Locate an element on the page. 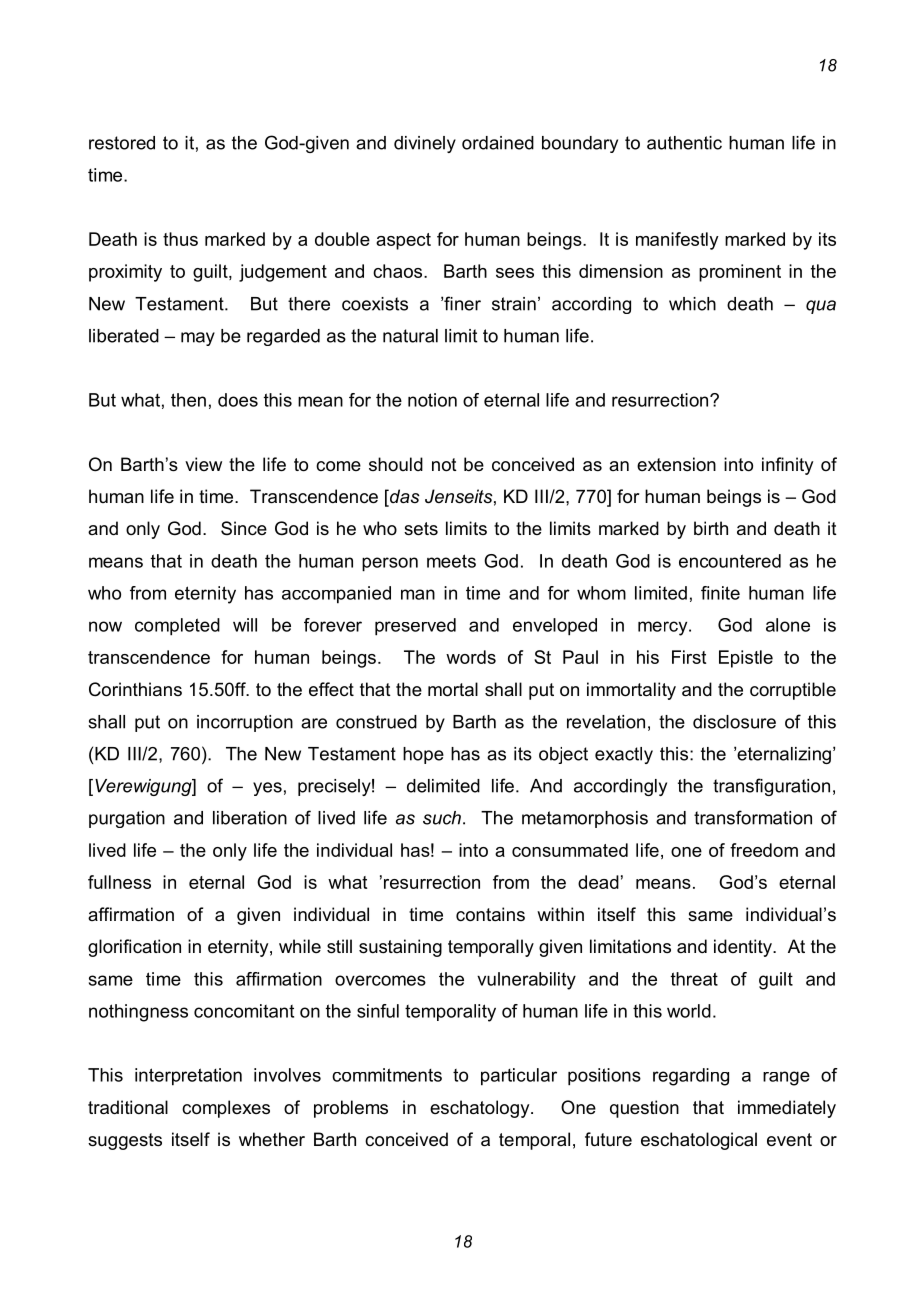 The width and height of the page is (924, 1308). eschatology is located at coordinates (481, 1109).
